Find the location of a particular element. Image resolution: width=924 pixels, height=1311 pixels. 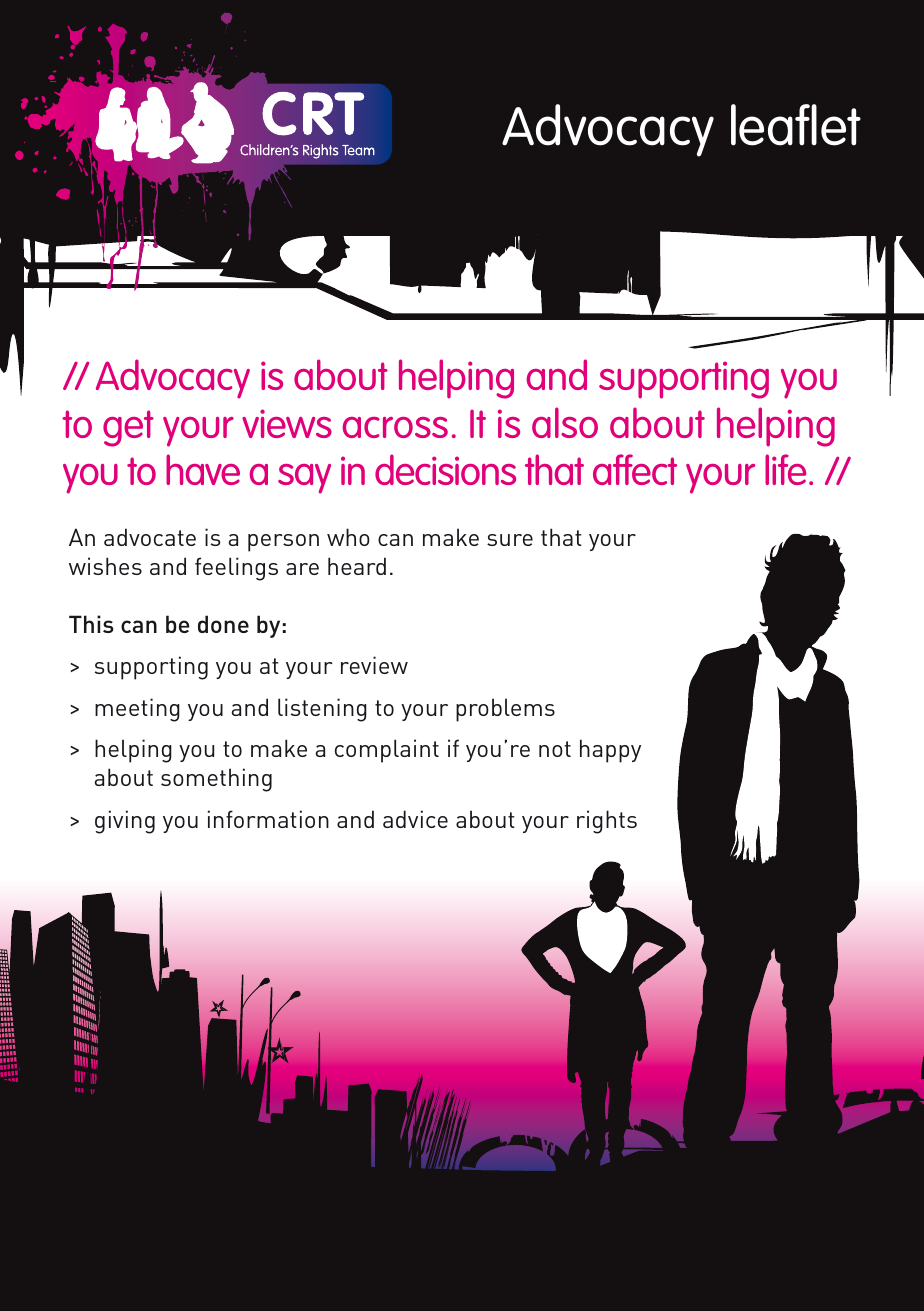

giving is located at coordinates (125, 822).
